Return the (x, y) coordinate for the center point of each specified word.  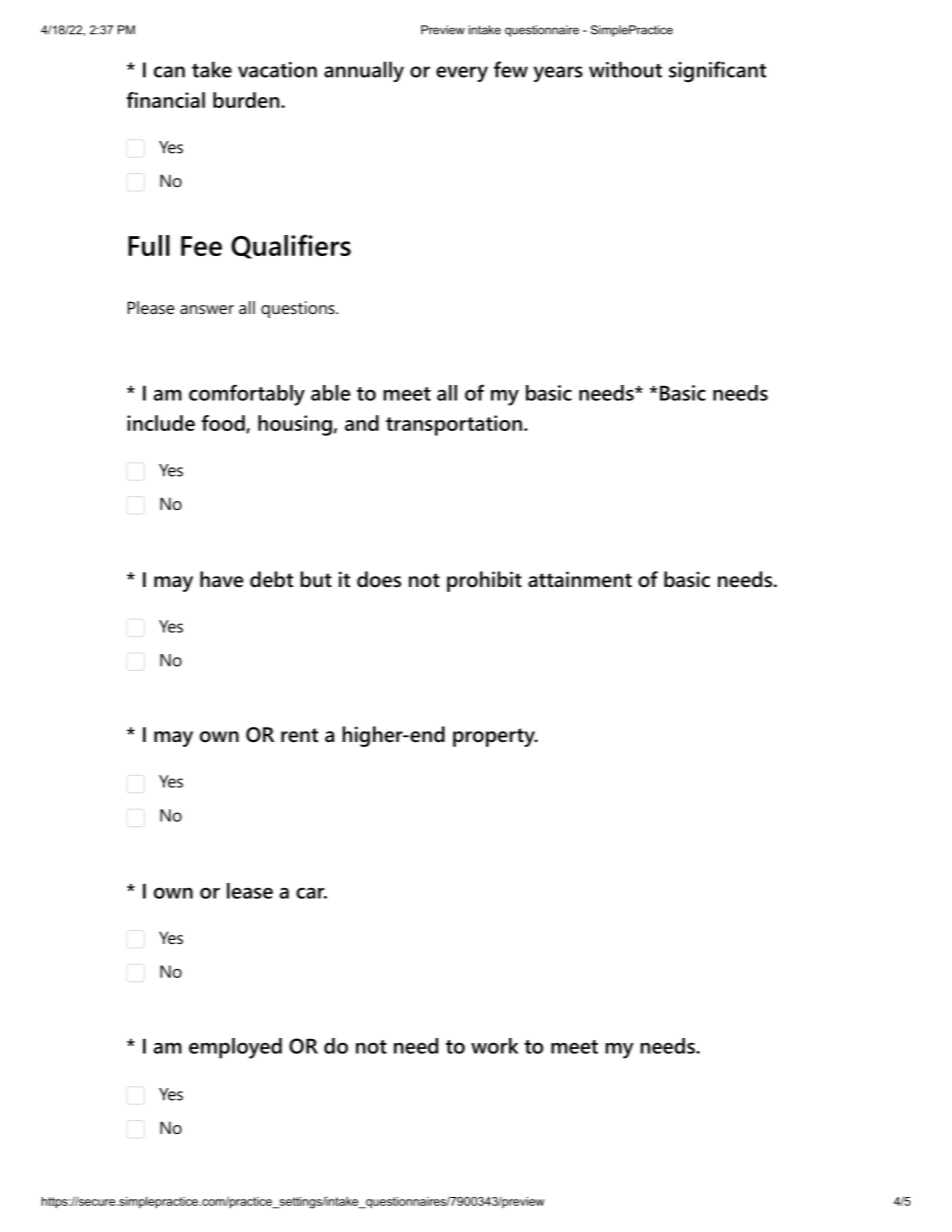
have (221, 579)
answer (207, 309)
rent (299, 735)
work (494, 1046)
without (625, 69)
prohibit (484, 581)
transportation (454, 425)
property (495, 737)
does (379, 579)
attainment (580, 579)
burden (247, 100)
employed (235, 1048)
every (462, 74)
